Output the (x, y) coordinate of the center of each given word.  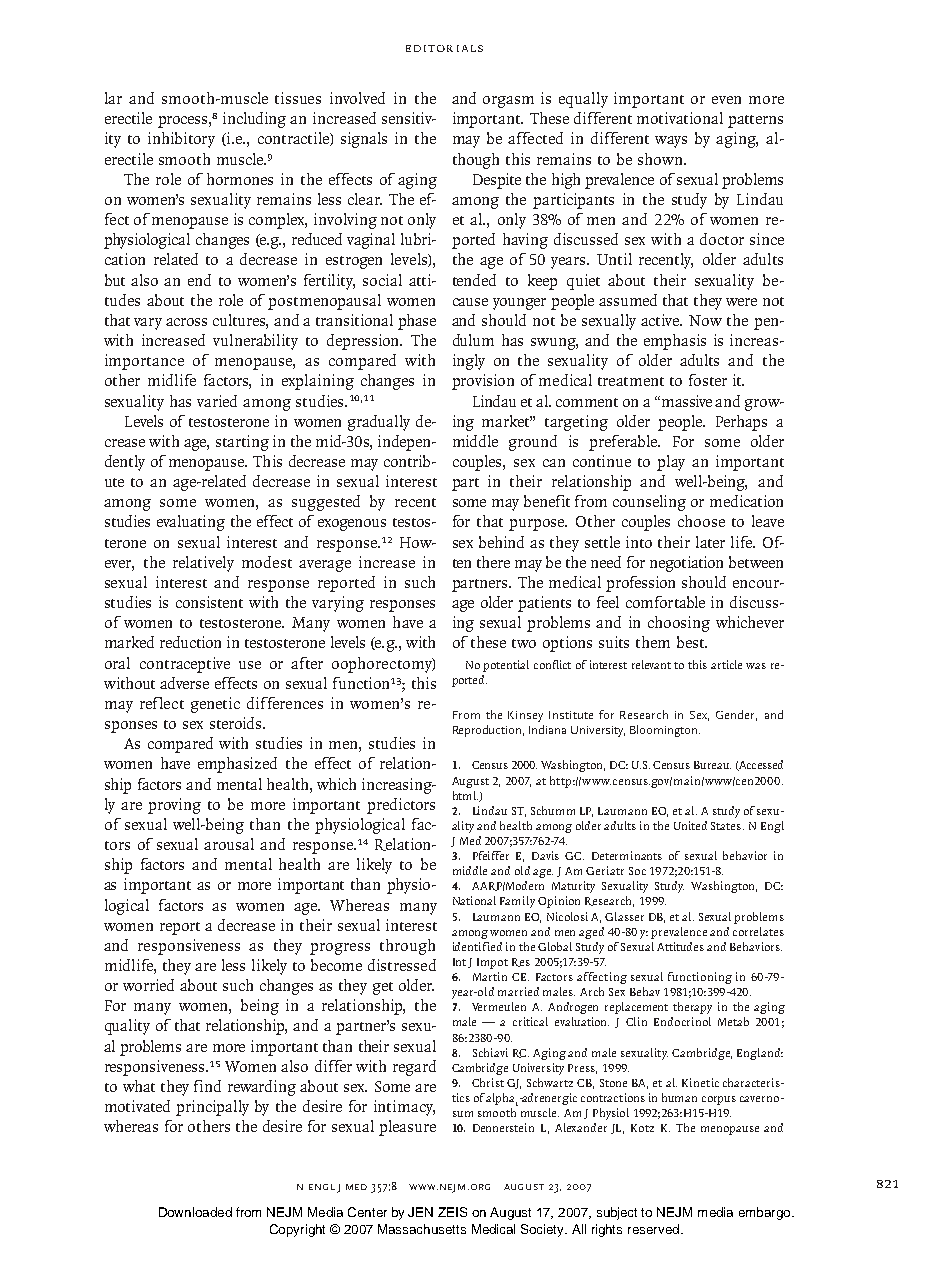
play (671, 463)
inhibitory (181, 140)
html (465, 795)
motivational (680, 118)
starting (242, 443)
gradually (379, 423)
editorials (444, 48)
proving (174, 806)
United (690, 825)
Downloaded (195, 1212)
